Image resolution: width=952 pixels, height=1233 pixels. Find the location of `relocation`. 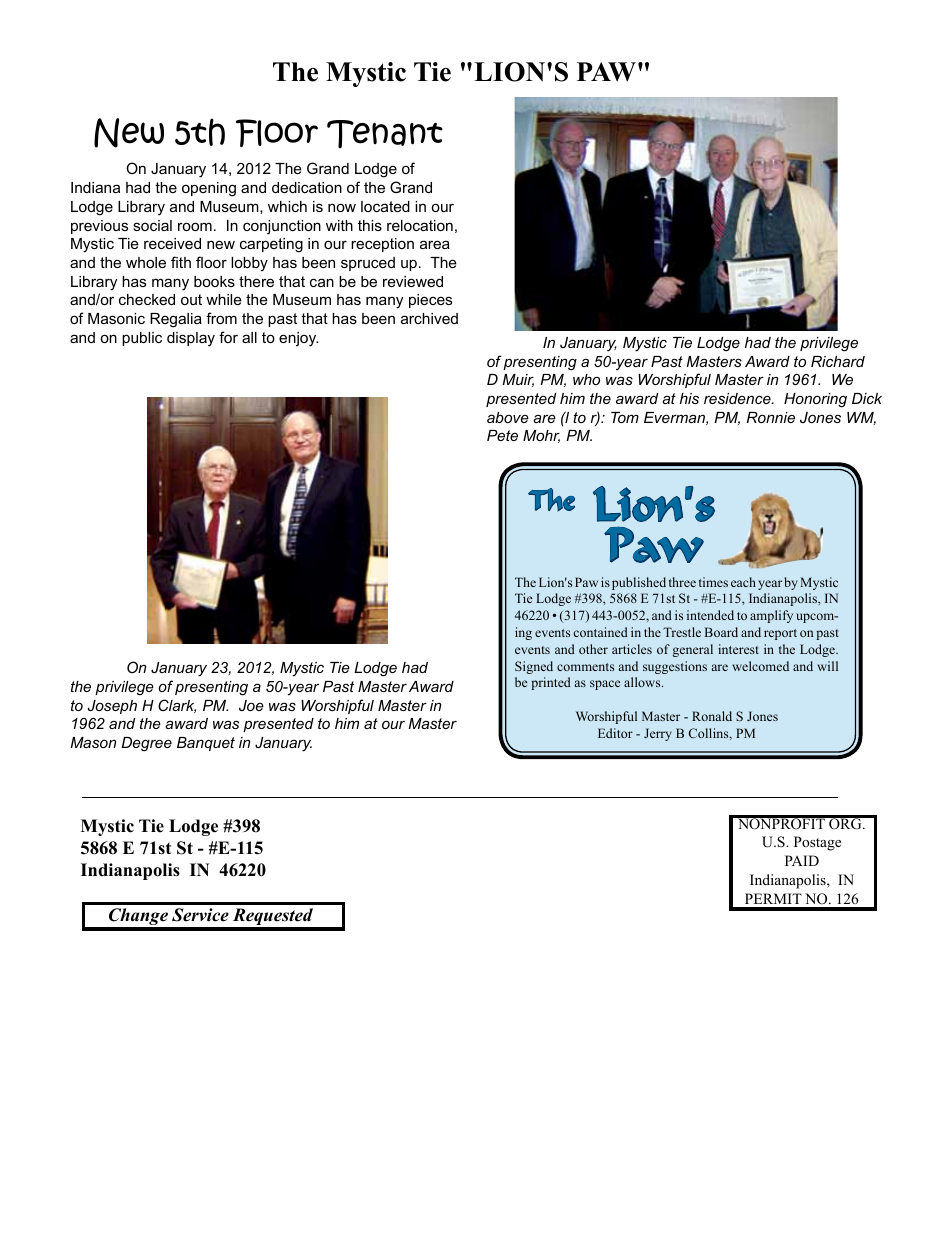

relocation is located at coordinates (420, 225).
